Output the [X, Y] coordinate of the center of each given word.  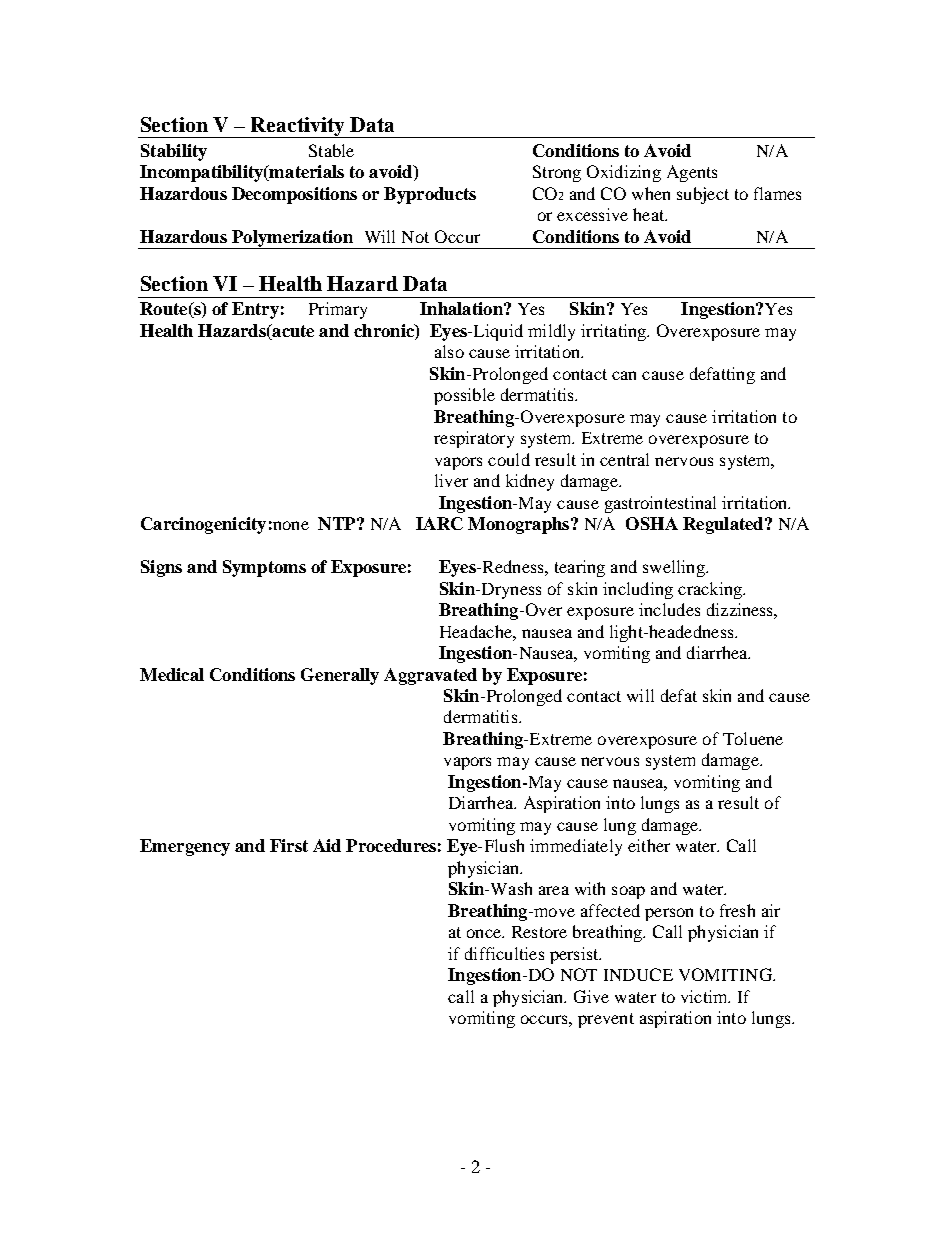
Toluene [753, 738]
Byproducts [430, 195]
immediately [576, 847]
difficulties [504, 953]
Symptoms [264, 568]
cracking [711, 590]
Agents [692, 173]
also [449, 351]
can [624, 375]
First [289, 845]
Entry [255, 310]
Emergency [185, 847]
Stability [174, 152]
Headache [477, 631]
